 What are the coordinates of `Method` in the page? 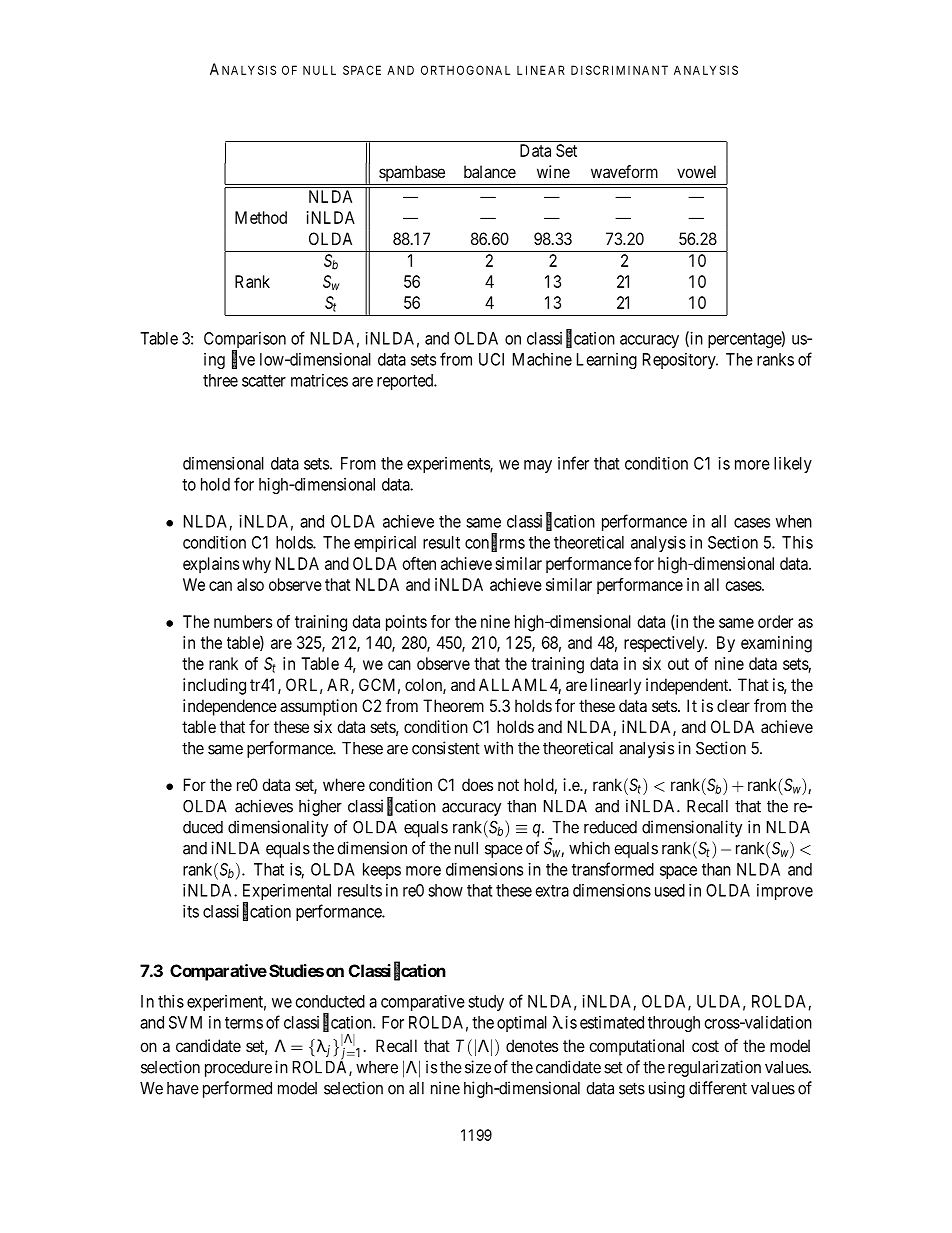 It's located at (261, 217).
